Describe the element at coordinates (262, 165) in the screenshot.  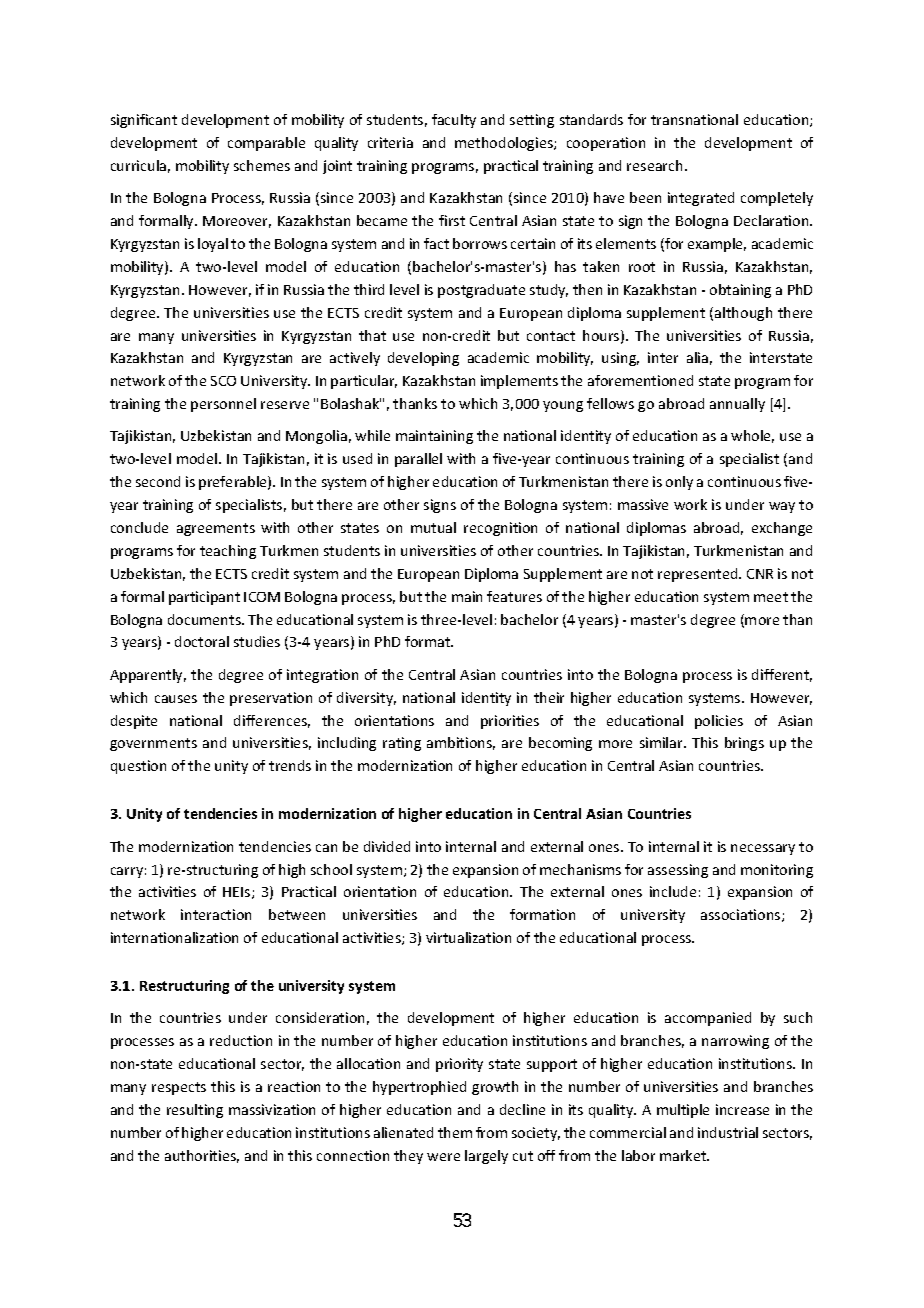
I see `schemes` at that location.
